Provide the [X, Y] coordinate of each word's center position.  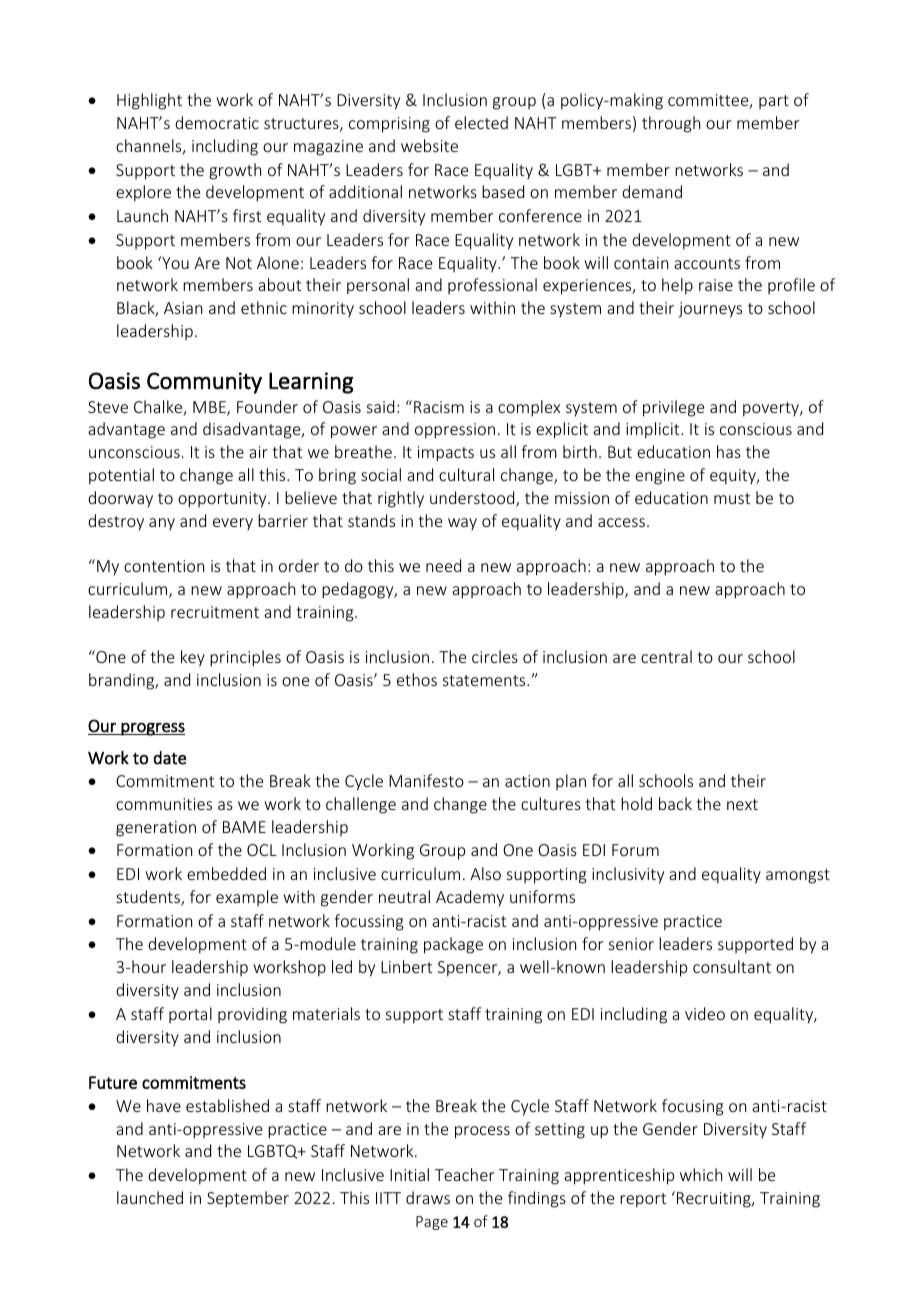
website [429, 145]
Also [485, 873]
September [248, 1199]
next [742, 804]
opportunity [223, 500]
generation [156, 829]
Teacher [464, 1174]
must [732, 498]
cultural [466, 474]
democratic [217, 122]
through [671, 124]
